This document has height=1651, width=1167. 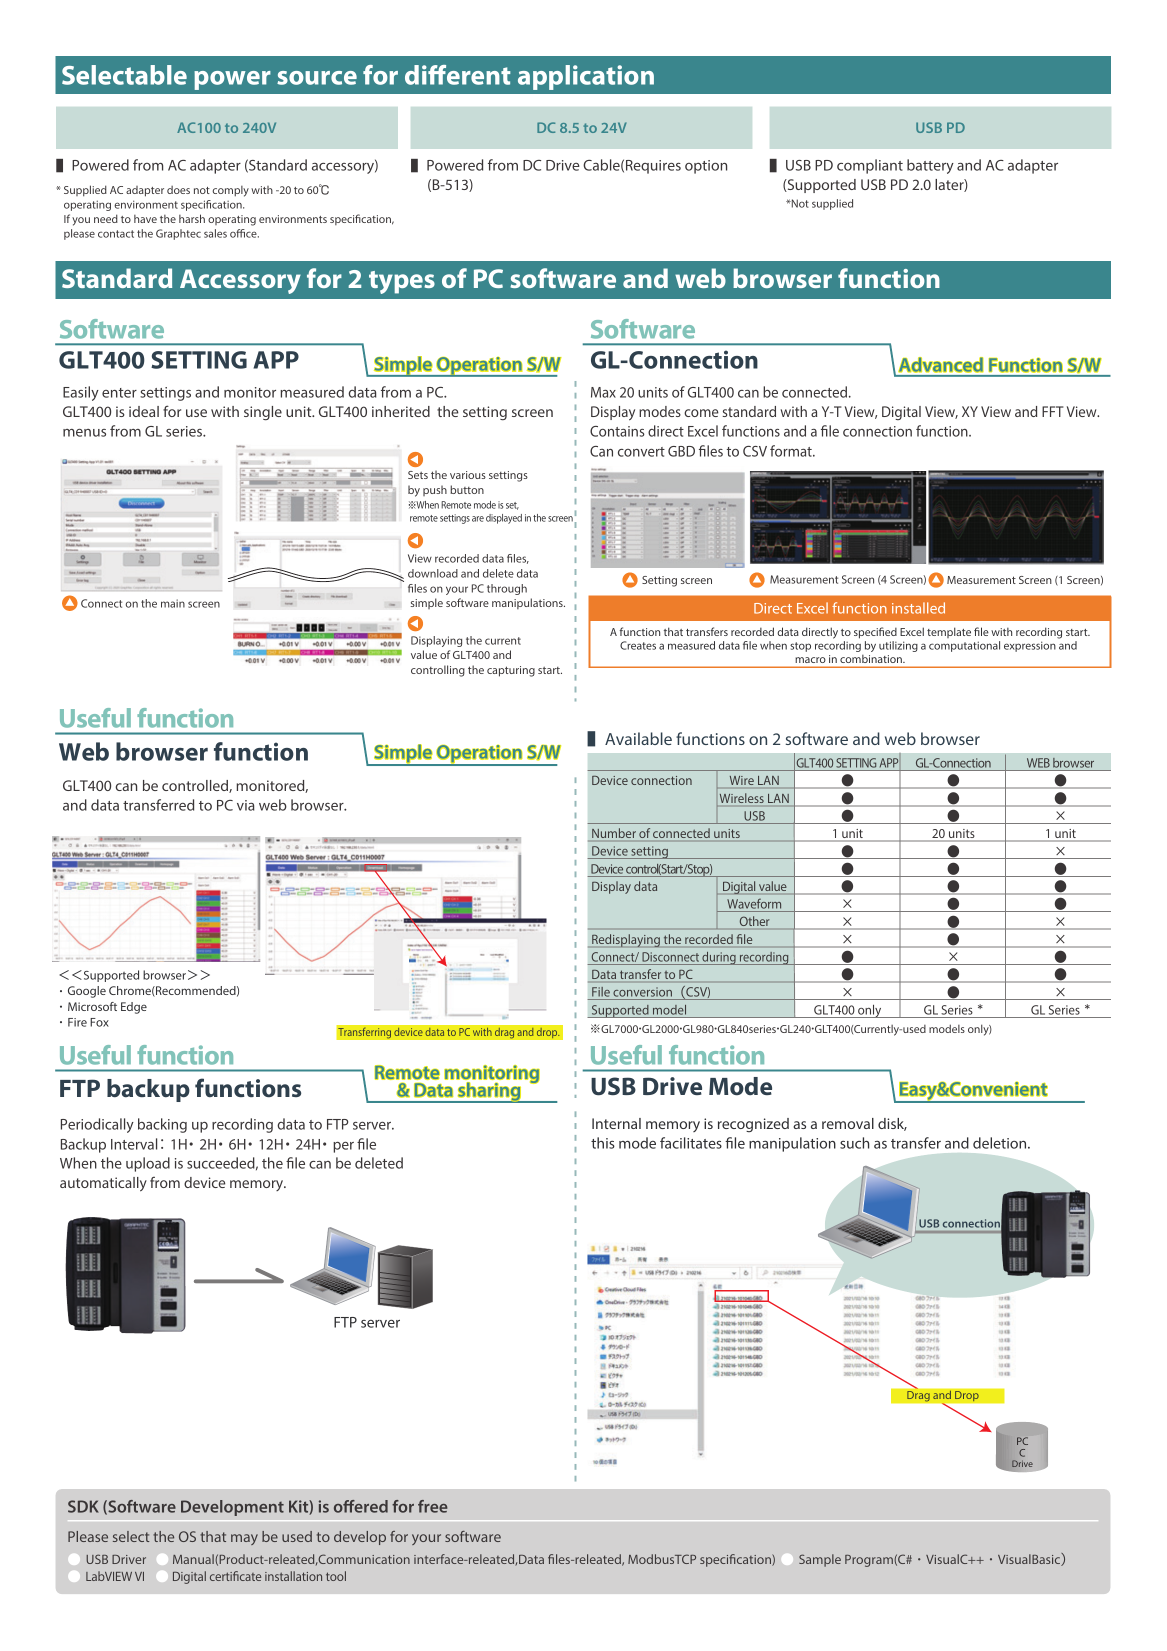 What do you see at coordinates (754, 904) in the document?
I see `Waveform` at bounding box center [754, 904].
